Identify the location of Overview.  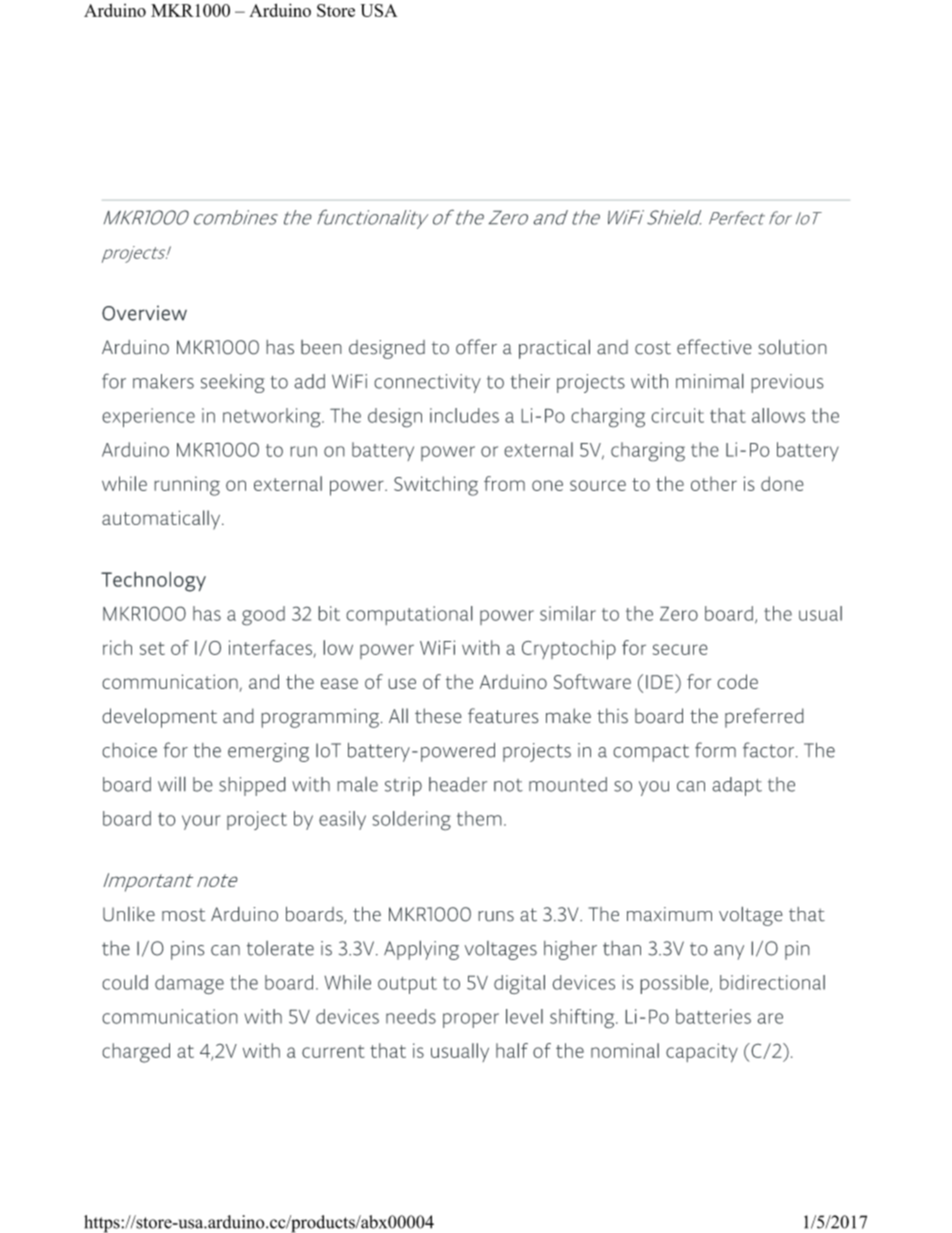
(144, 313).
